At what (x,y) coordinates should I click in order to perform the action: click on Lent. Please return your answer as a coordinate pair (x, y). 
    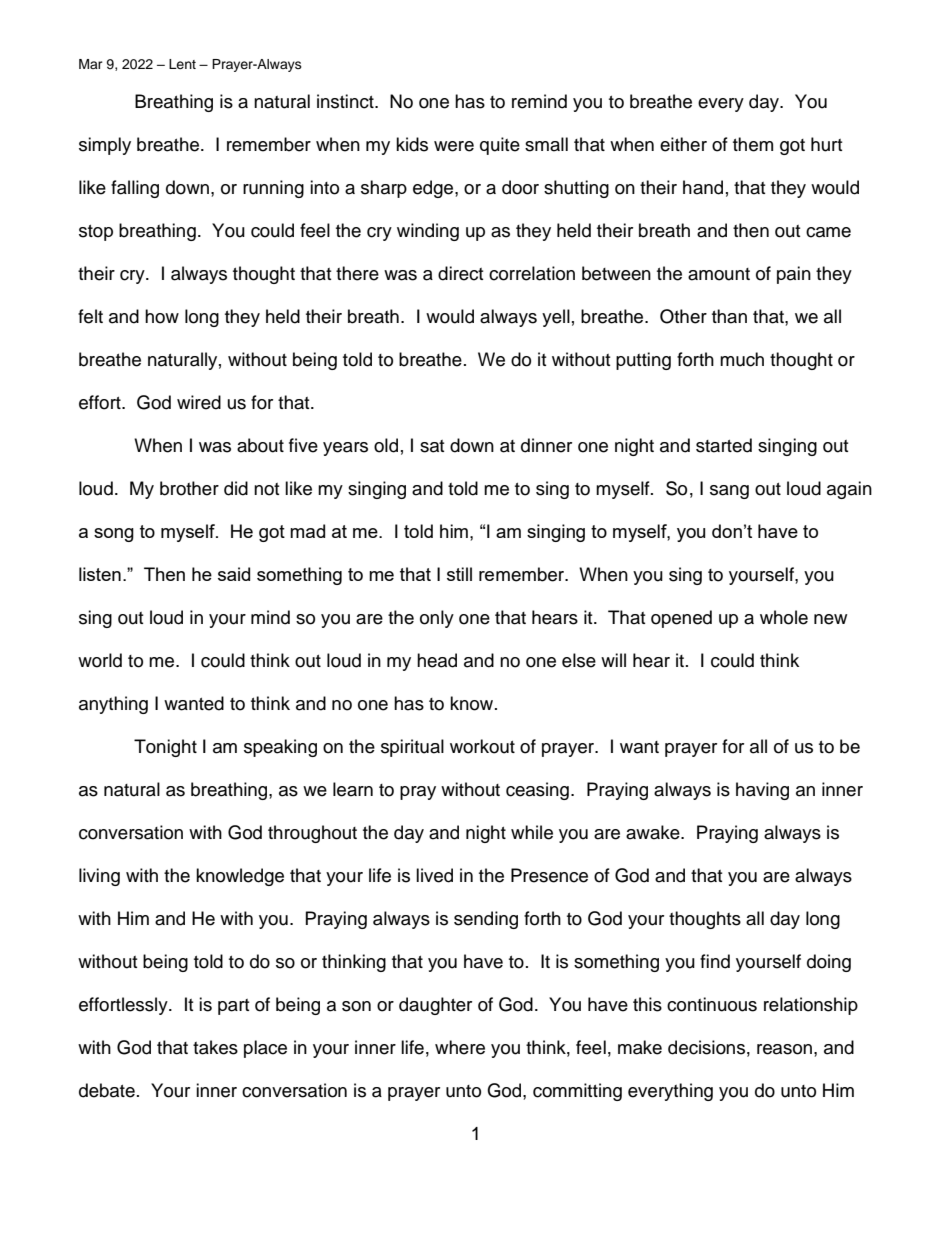
    Looking at the image, I should click on (182, 64).
